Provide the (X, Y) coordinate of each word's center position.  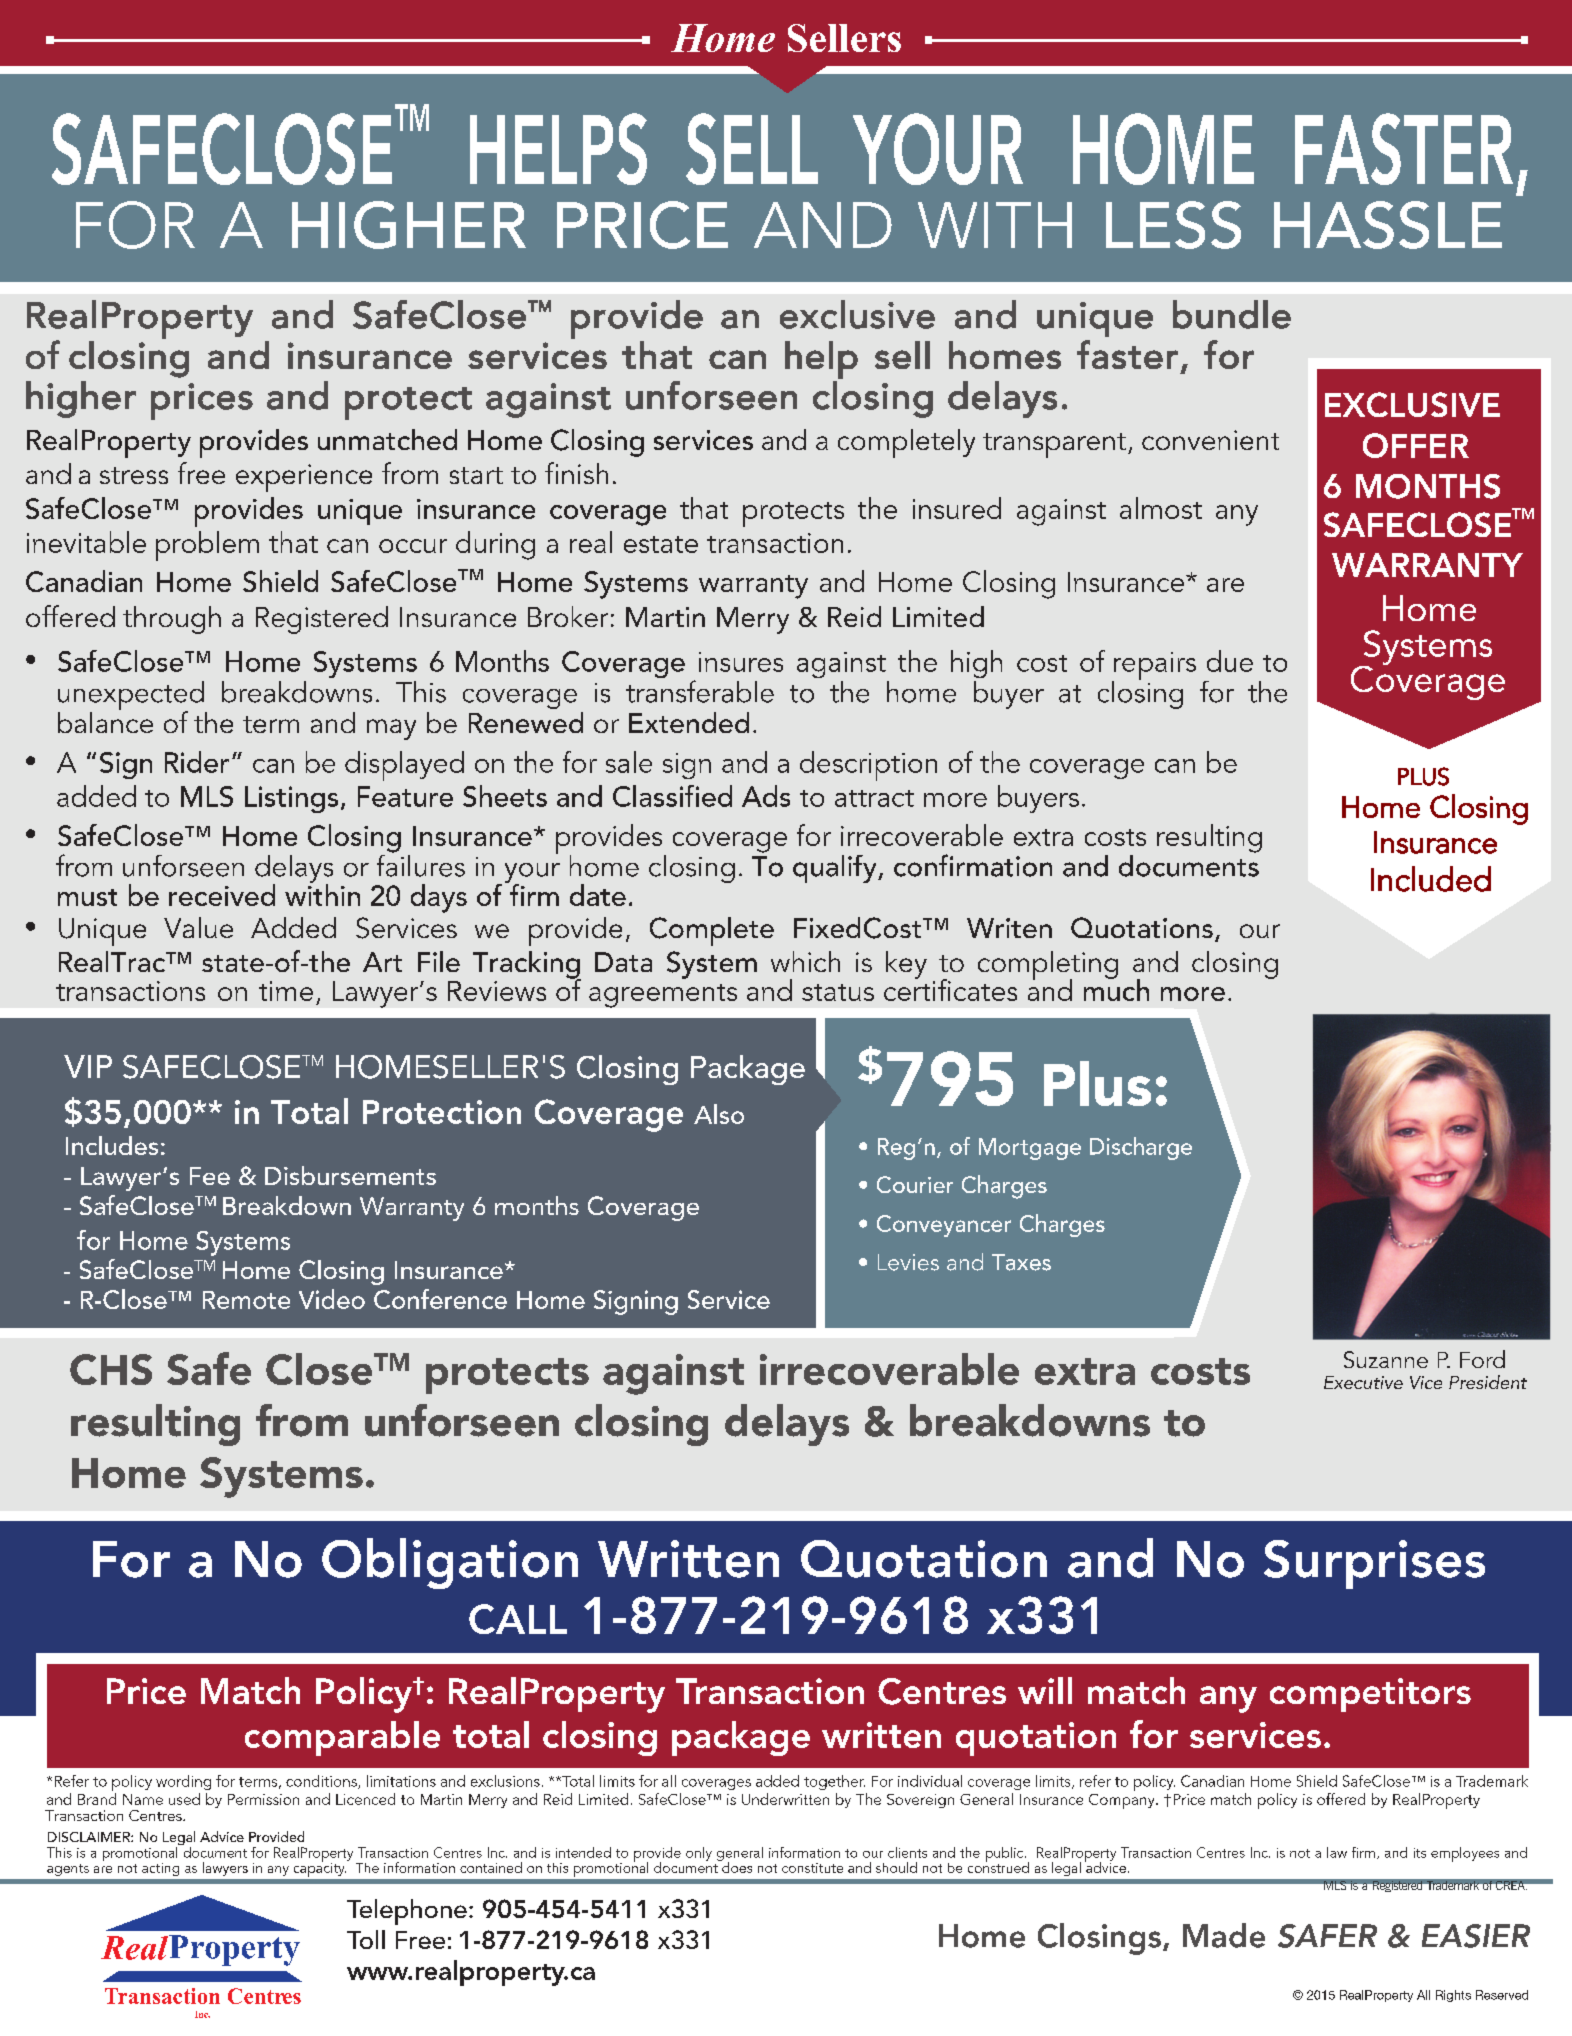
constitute (812, 1868)
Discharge (1141, 1148)
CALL (518, 1619)
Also (719, 1114)
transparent (1054, 445)
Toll (366, 1939)
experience (304, 478)
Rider (197, 762)
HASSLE (1388, 225)
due (1230, 661)
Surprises (1374, 1564)
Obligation (450, 1563)
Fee (210, 1176)
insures (741, 662)
